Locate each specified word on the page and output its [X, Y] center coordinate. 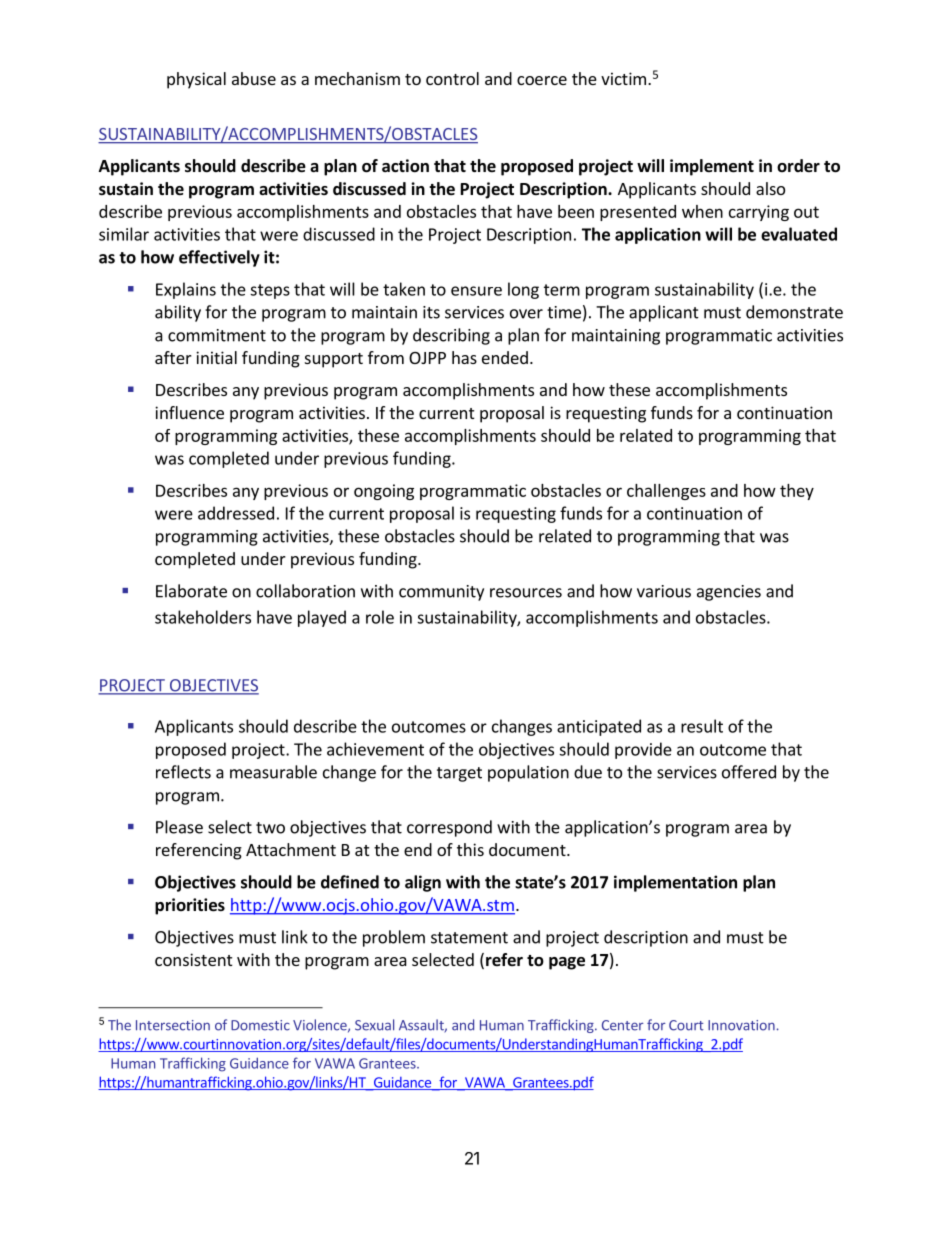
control [452, 78]
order [798, 166]
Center [623, 1025]
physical [196, 80]
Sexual [374, 1025]
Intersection [173, 1025]
